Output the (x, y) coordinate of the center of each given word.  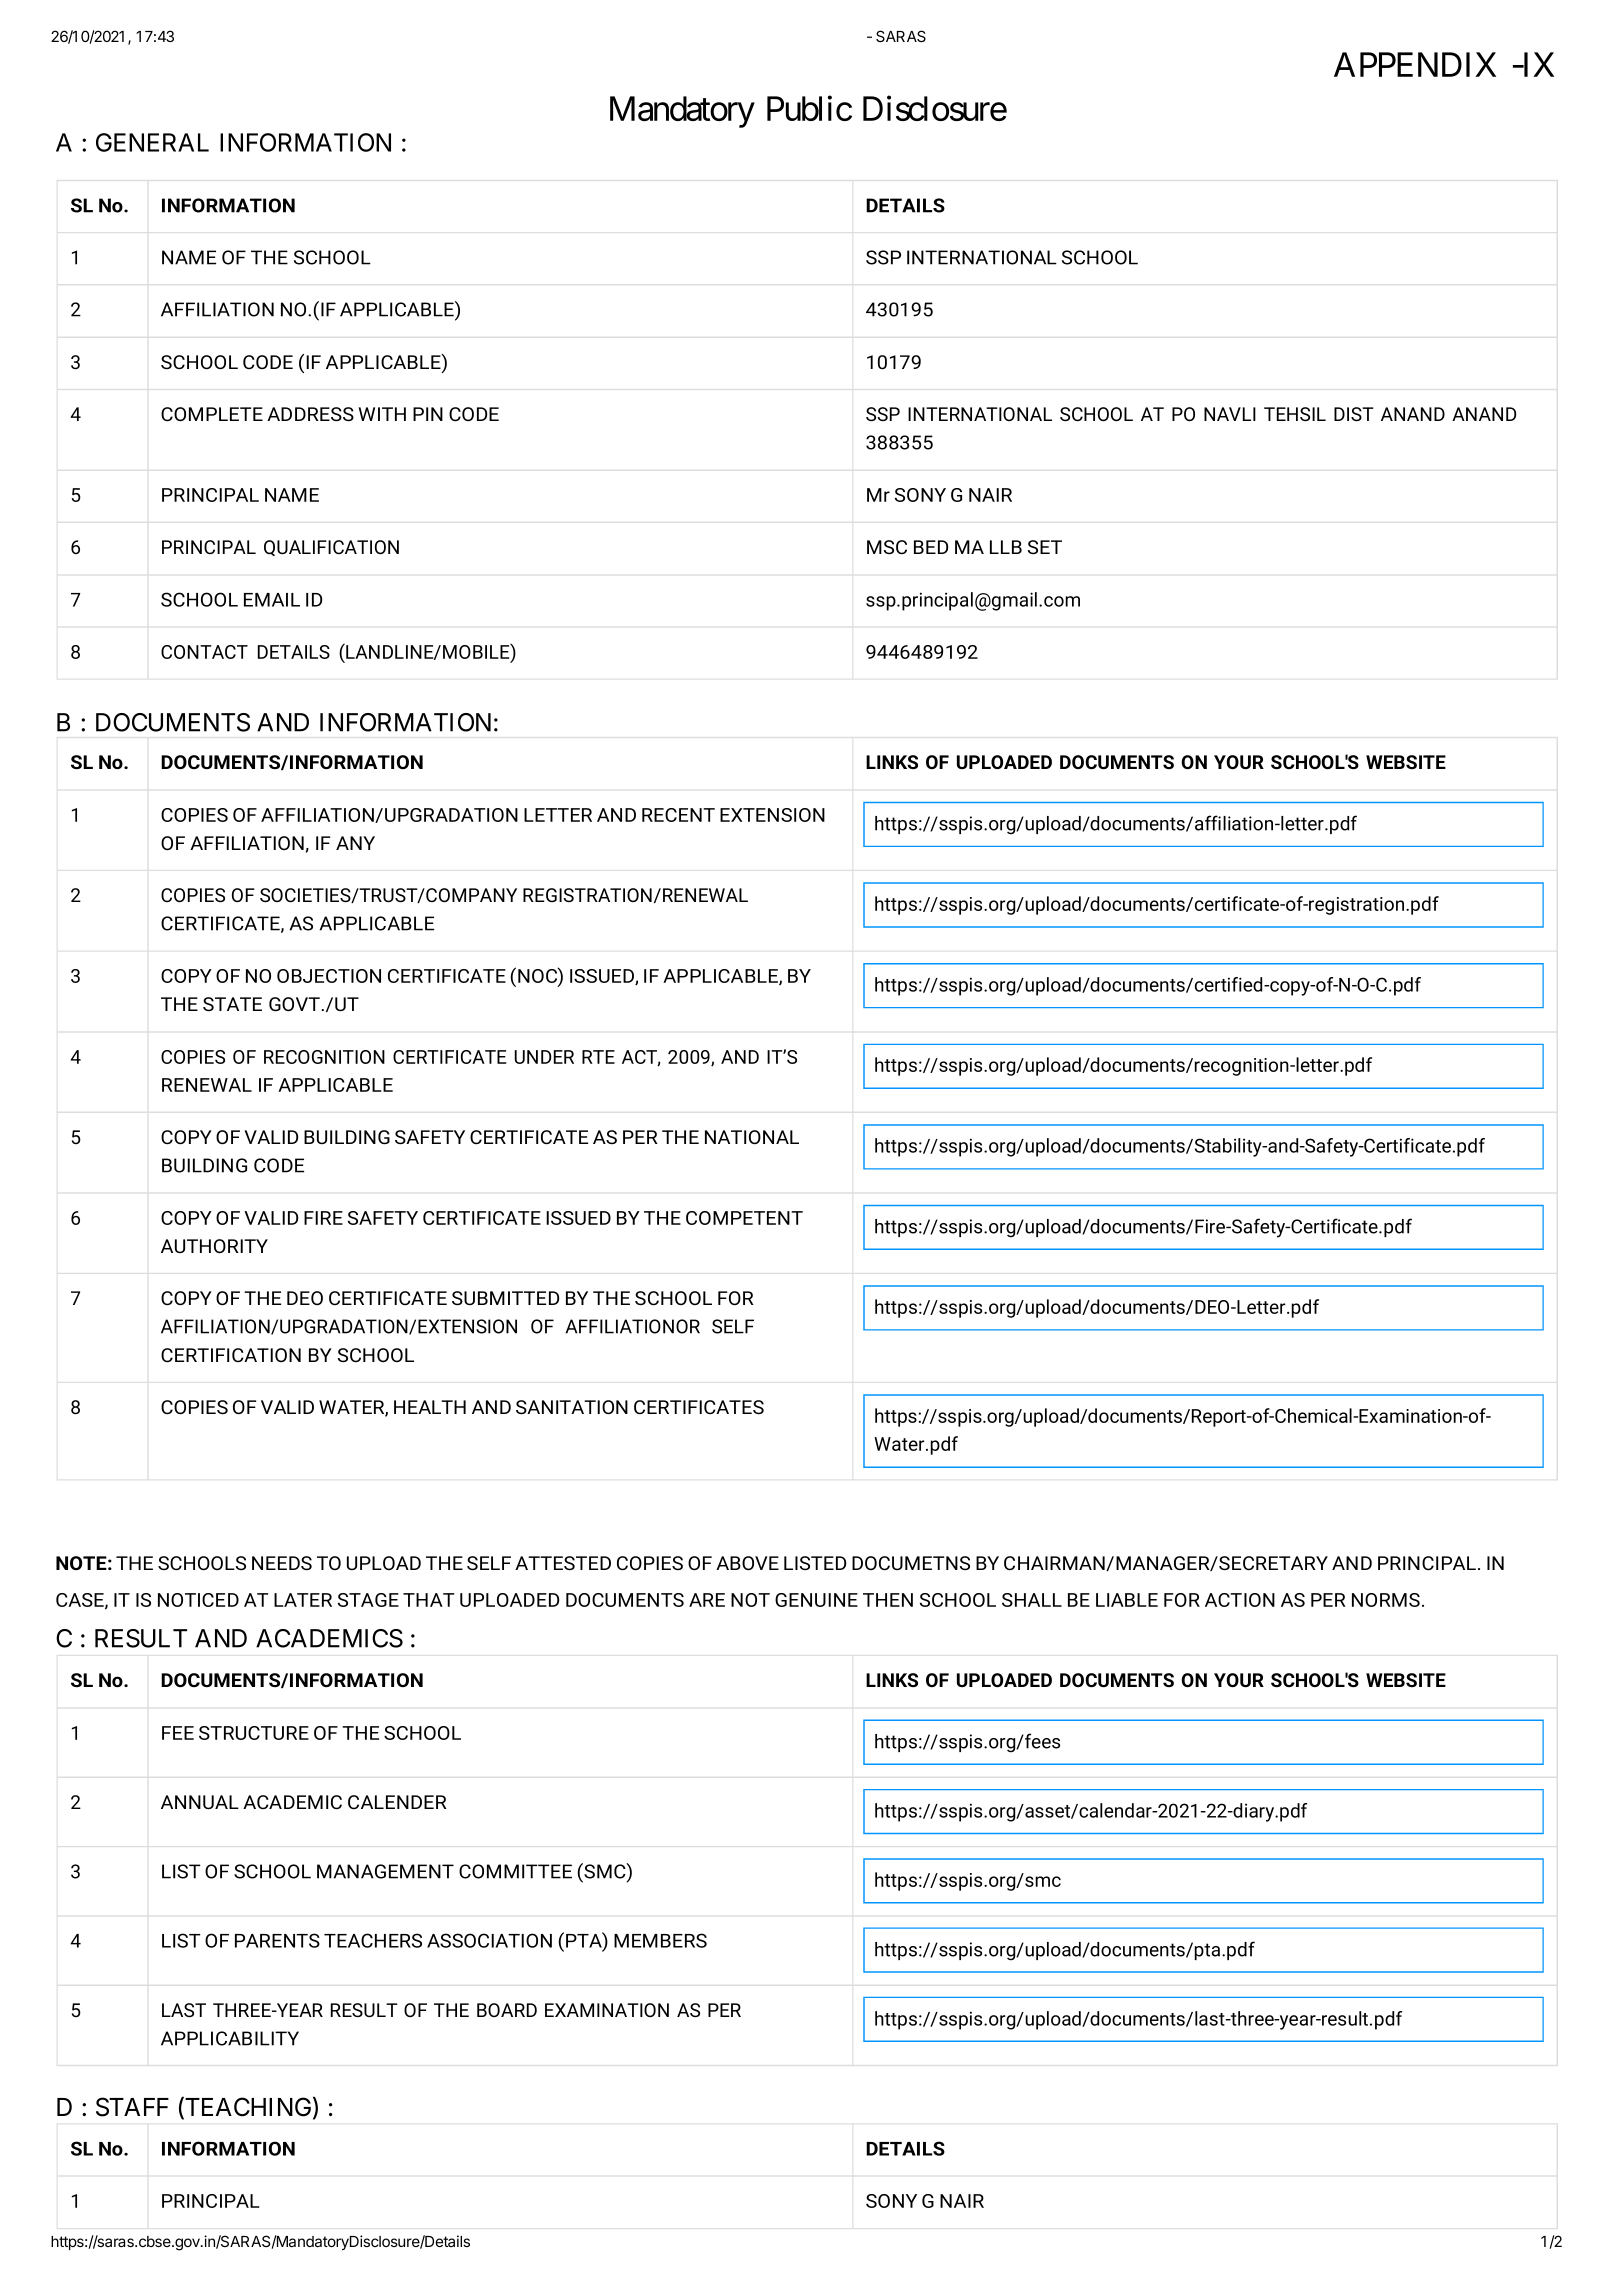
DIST (1354, 414)
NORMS (1386, 1600)
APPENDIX (1415, 64)
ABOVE (747, 1563)
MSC (887, 547)
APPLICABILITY (230, 2038)
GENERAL (152, 142)
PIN (428, 414)
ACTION (1240, 1600)
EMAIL (272, 600)
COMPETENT (744, 1218)
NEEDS (282, 1563)
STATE (232, 1004)
